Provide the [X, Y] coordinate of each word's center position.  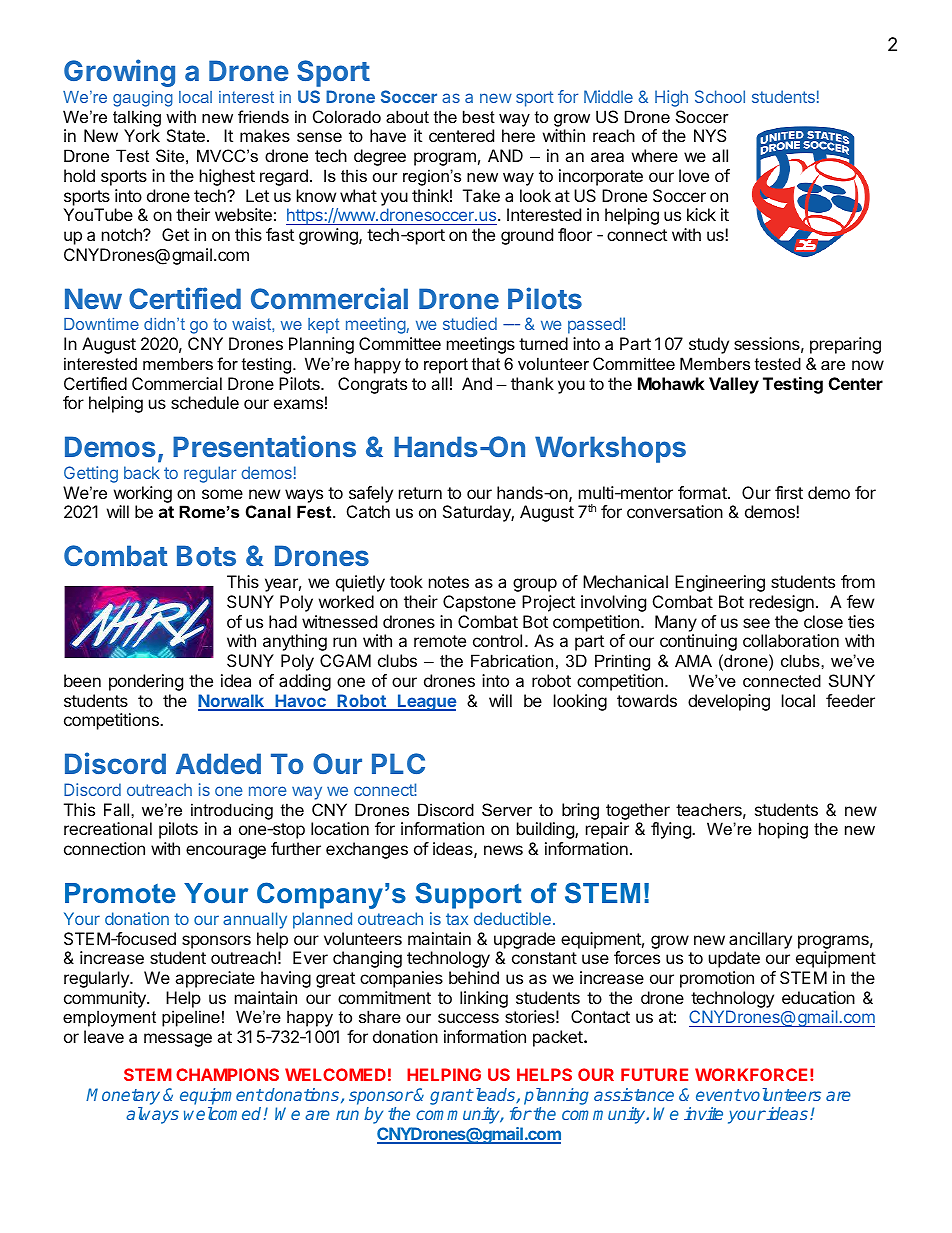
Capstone [479, 603]
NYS [710, 135]
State [186, 135]
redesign [782, 603]
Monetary [123, 1096]
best [479, 116]
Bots [206, 555]
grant [451, 1097]
